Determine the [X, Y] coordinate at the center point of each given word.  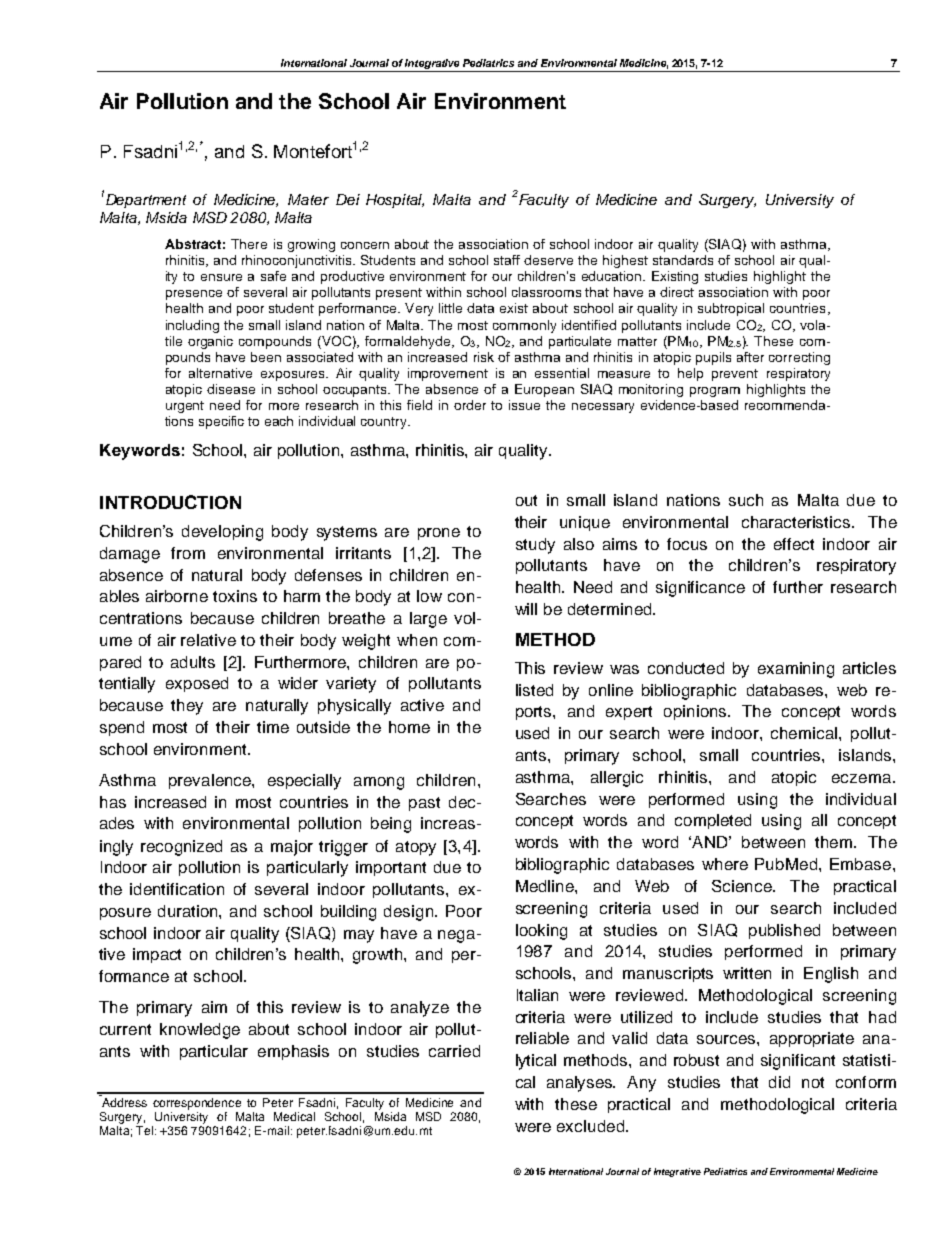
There [249, 244]
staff [507, 260]
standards [683, 260]
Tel [144, 1130]
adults [193, 662]
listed [534, 690]
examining [796, 670]
